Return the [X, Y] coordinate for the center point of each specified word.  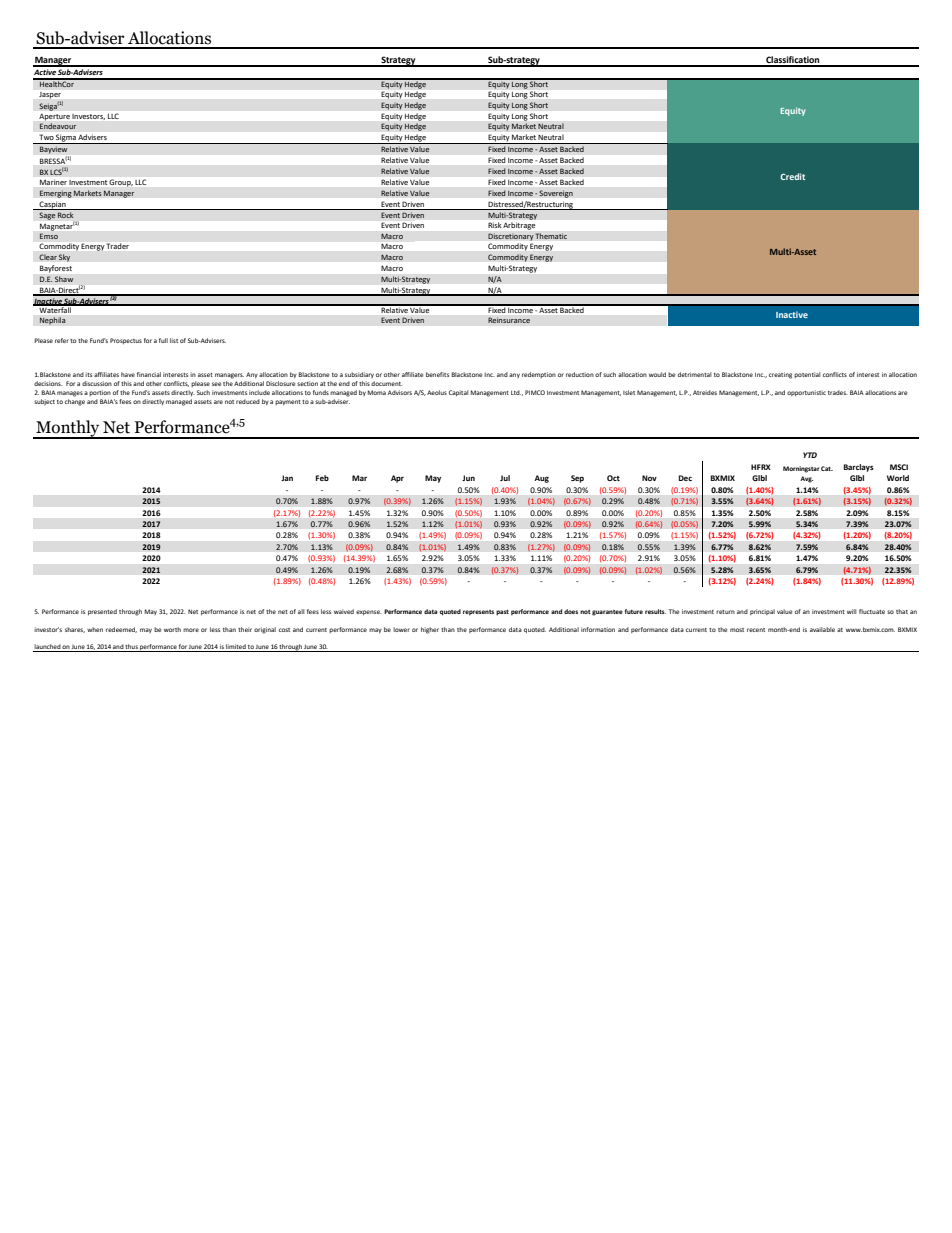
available [822, 629]
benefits [437, 374]
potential [807, 375]
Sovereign [555, 194]
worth [172, 629]
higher [430, 630]
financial [149, 374]
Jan [287, 478]
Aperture [54, 117]
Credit [792, 176]
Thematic [551, 236]
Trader [118, 246]
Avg [807, 479]
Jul [505, 478]
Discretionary [511, 237]
